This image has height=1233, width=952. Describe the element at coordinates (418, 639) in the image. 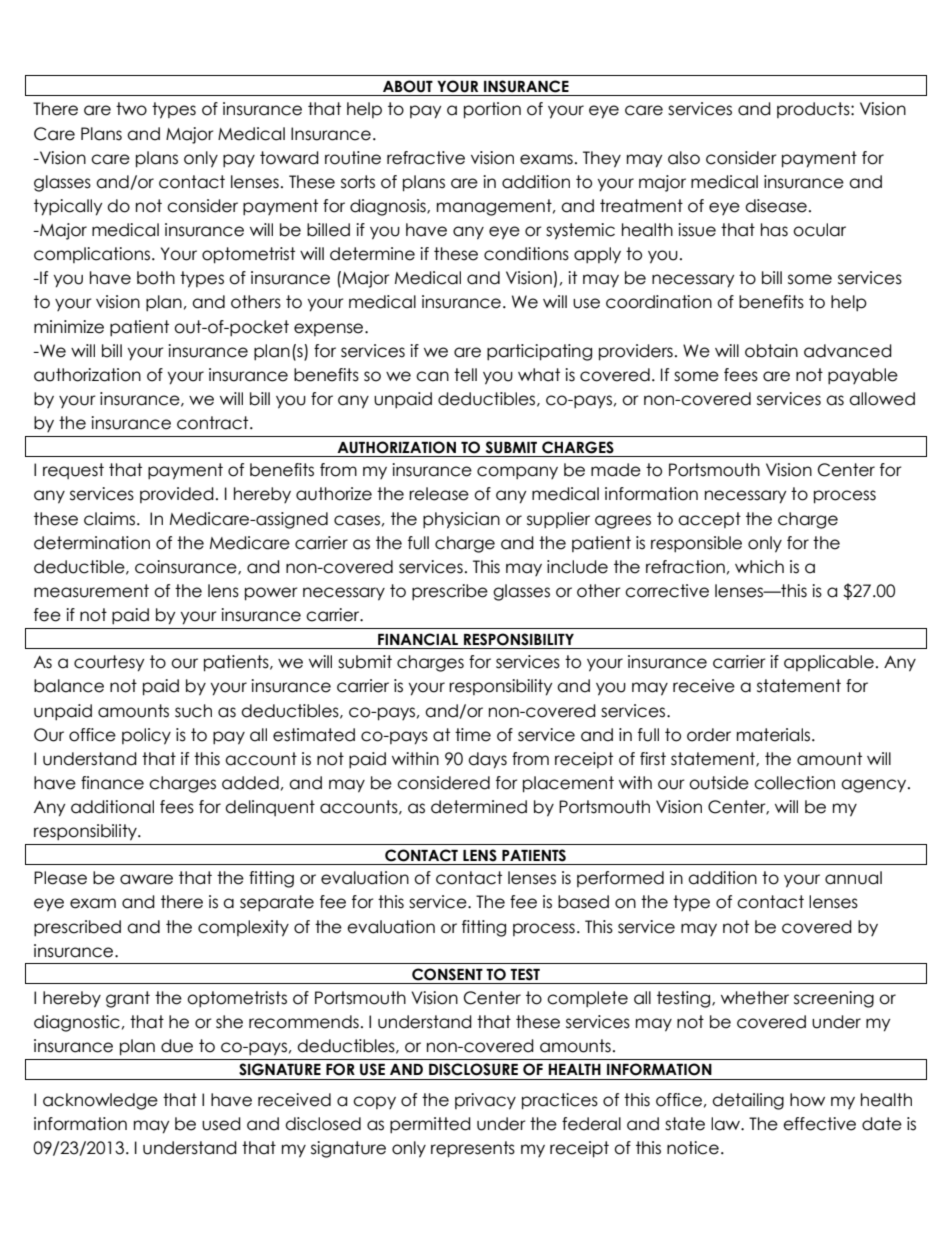

I see `FINANCIAL` at that location.
